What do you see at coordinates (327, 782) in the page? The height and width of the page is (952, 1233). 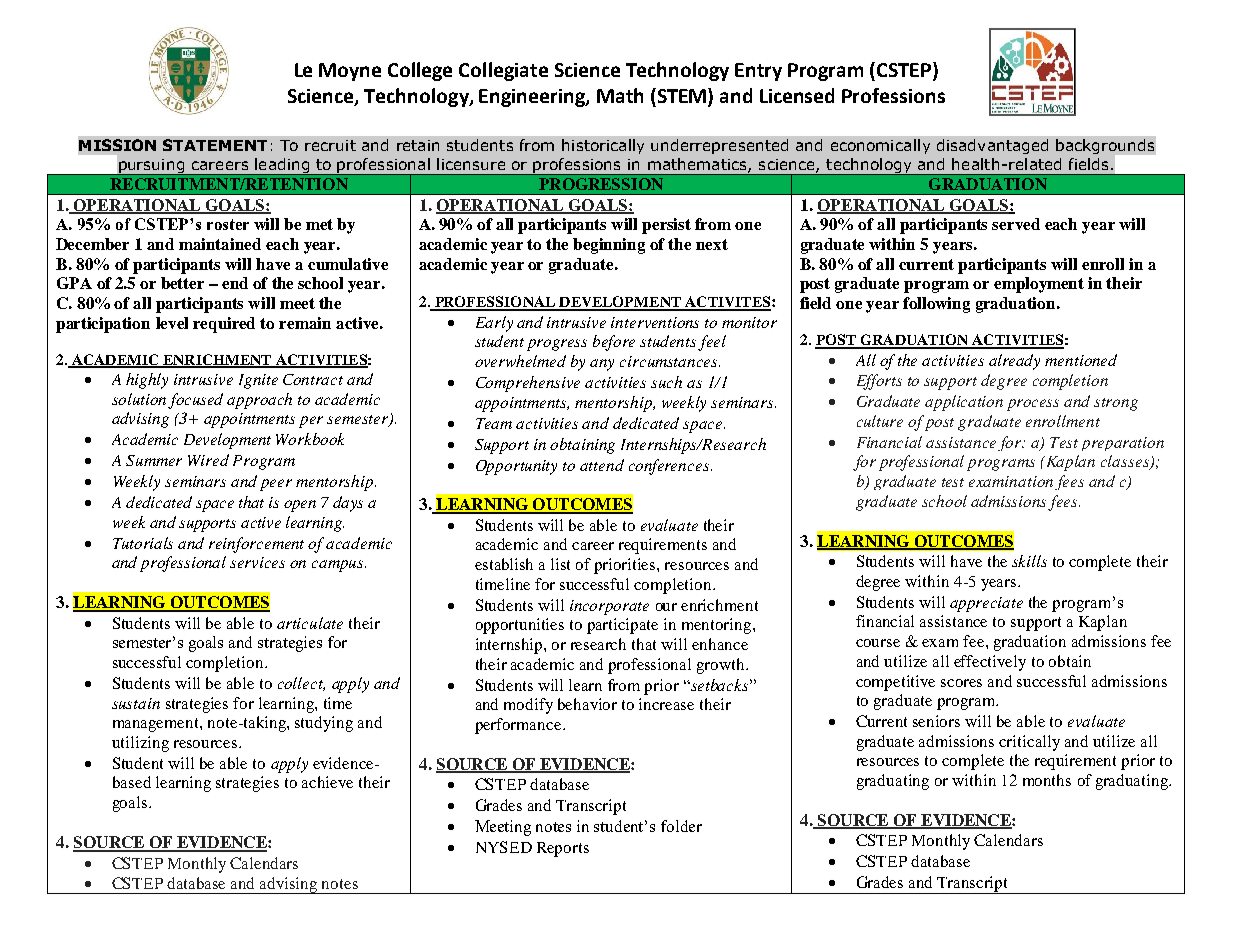 I see `achieve` at bounding box center [327, 782].
